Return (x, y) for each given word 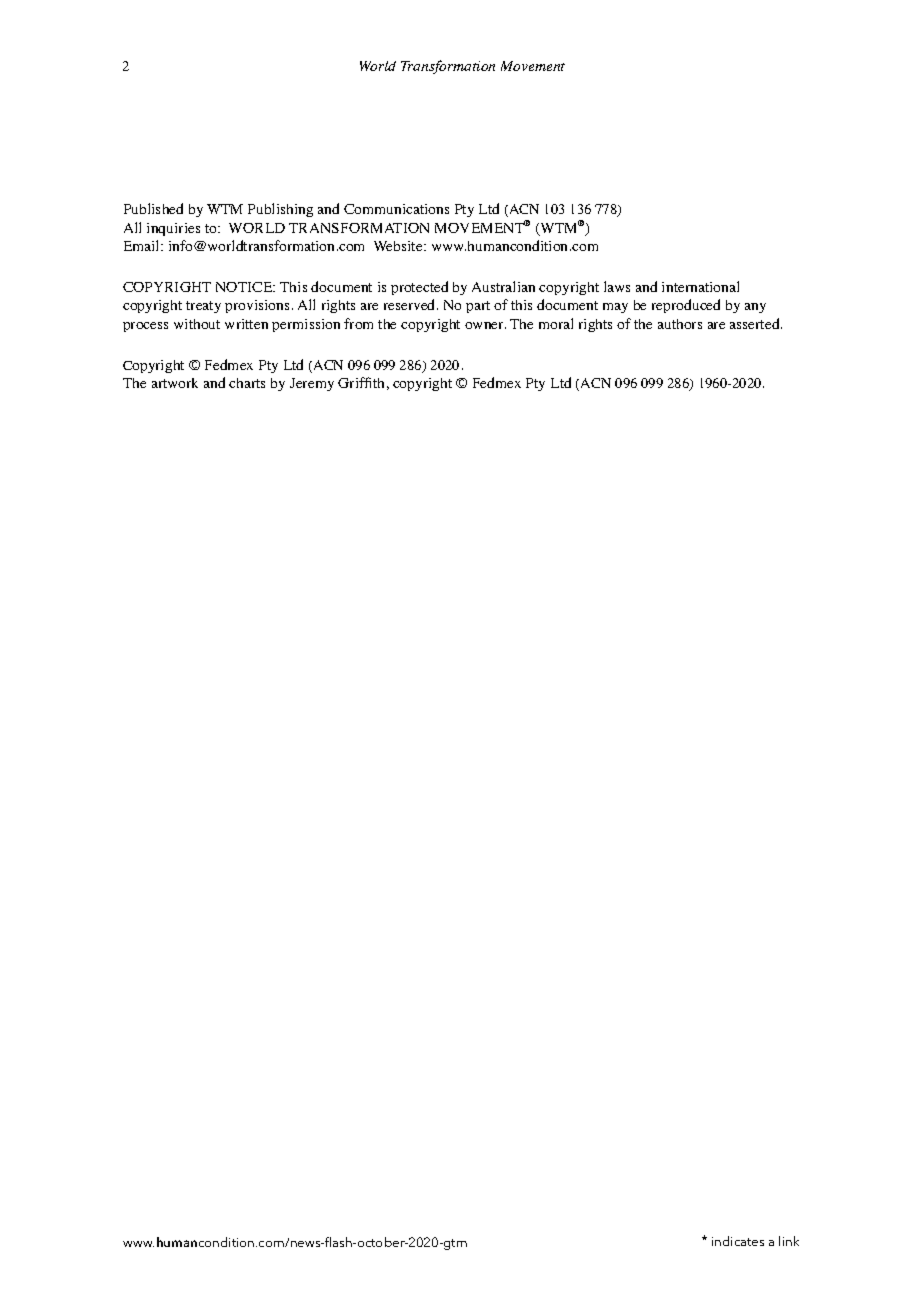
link (789, 1241)
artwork (175, 383)
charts (247, 383)
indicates (738, 1241)
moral (556, 323)
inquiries (173, 229)
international (700, 286)
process (145, 327)
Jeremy (312, 384)
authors (680, 324)
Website (399, 246)
